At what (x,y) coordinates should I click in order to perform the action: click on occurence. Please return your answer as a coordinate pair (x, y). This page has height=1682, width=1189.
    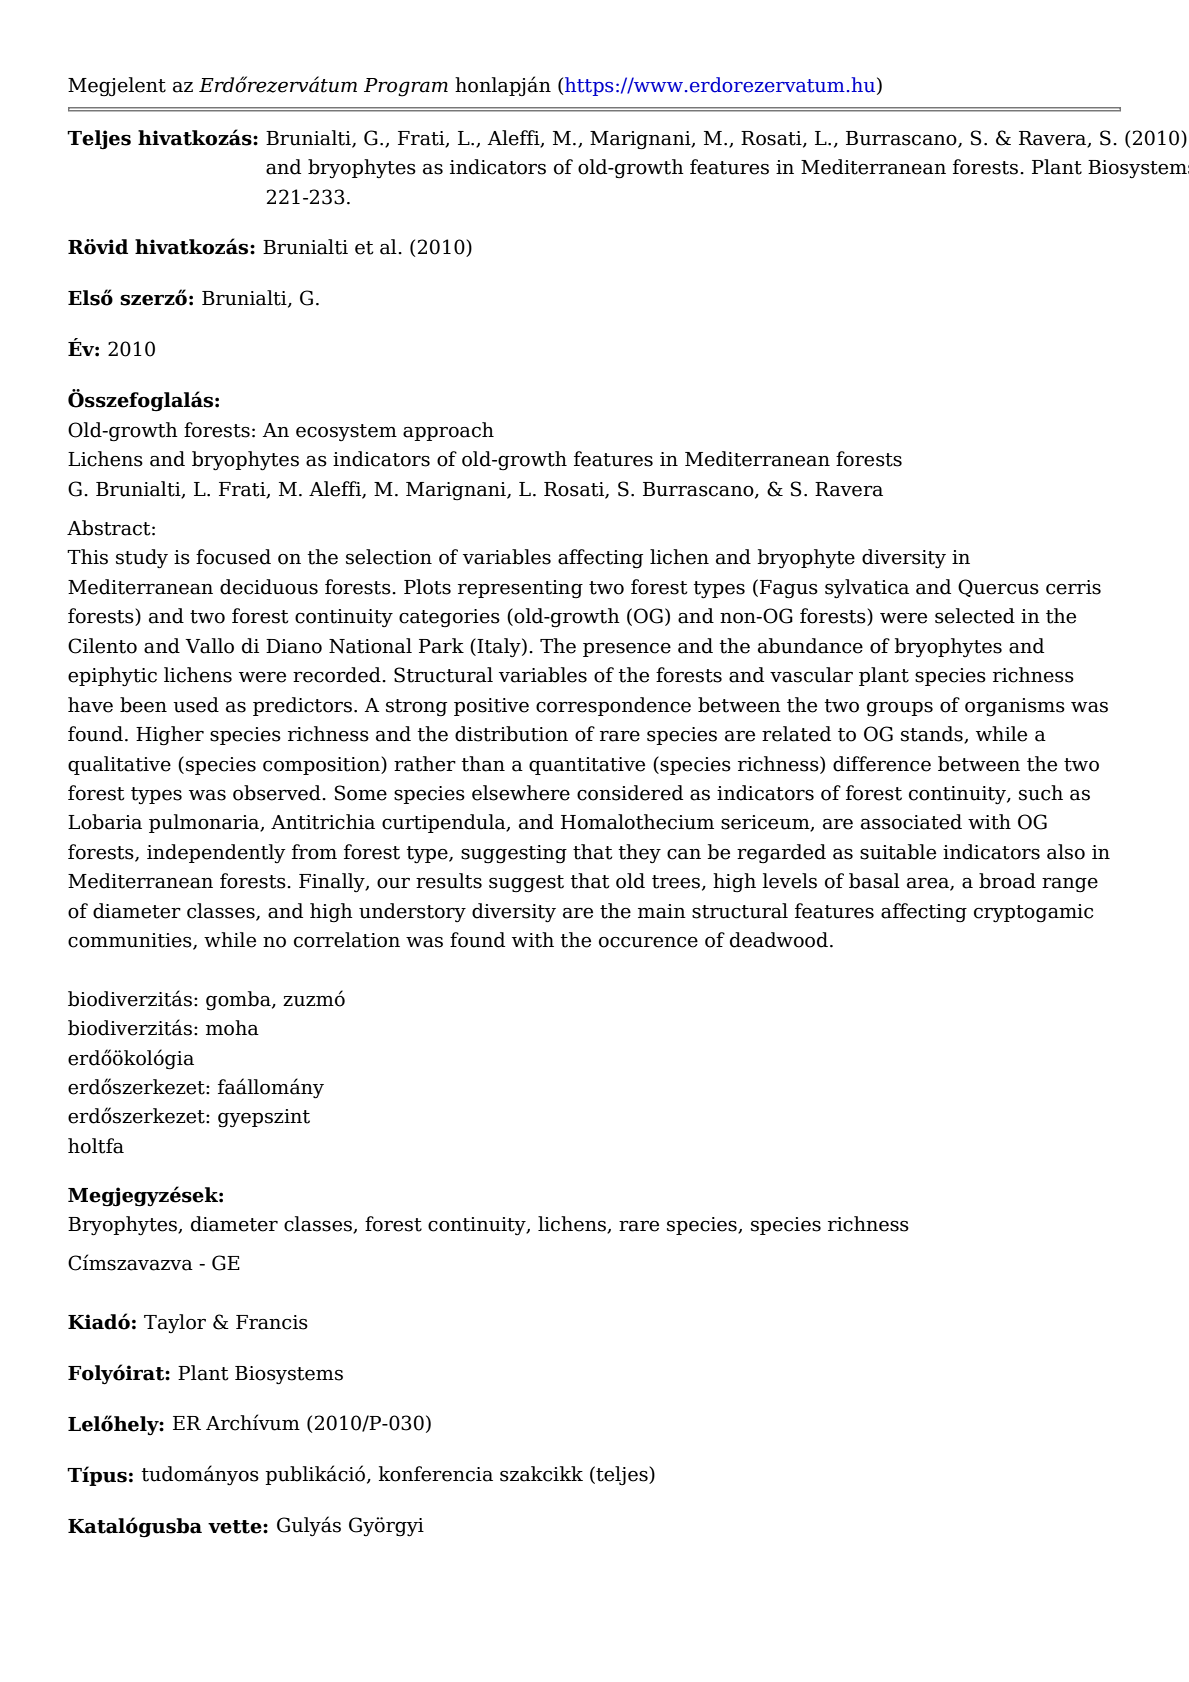
    Looking at the image, I should click on (648, 942).
